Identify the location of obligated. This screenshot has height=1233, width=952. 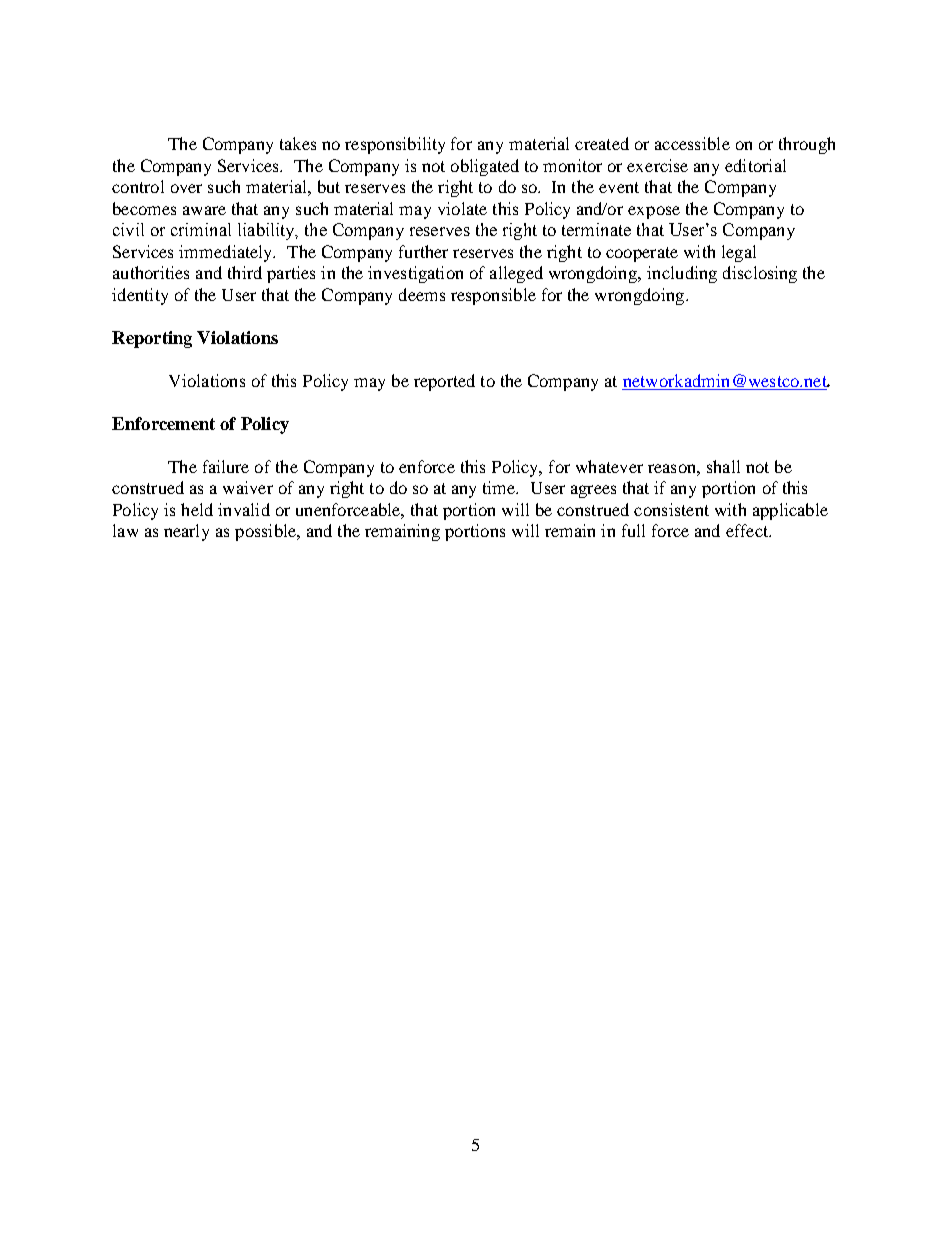
(485, 167).
